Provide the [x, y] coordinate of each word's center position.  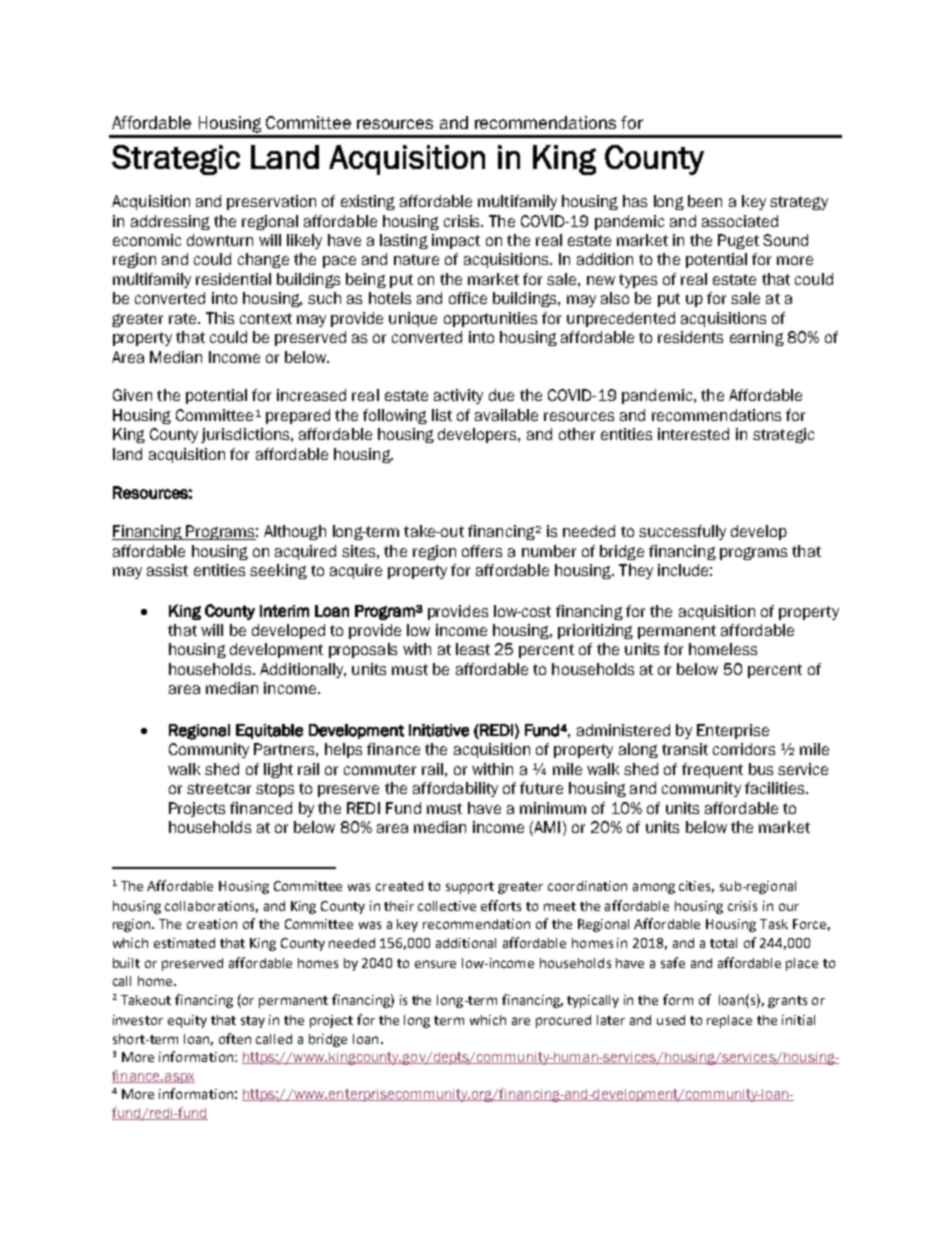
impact [456, 241]
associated [740, 221]
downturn [220, 240]
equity [187, 1021]
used [671, 1020]
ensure [435, 964]
